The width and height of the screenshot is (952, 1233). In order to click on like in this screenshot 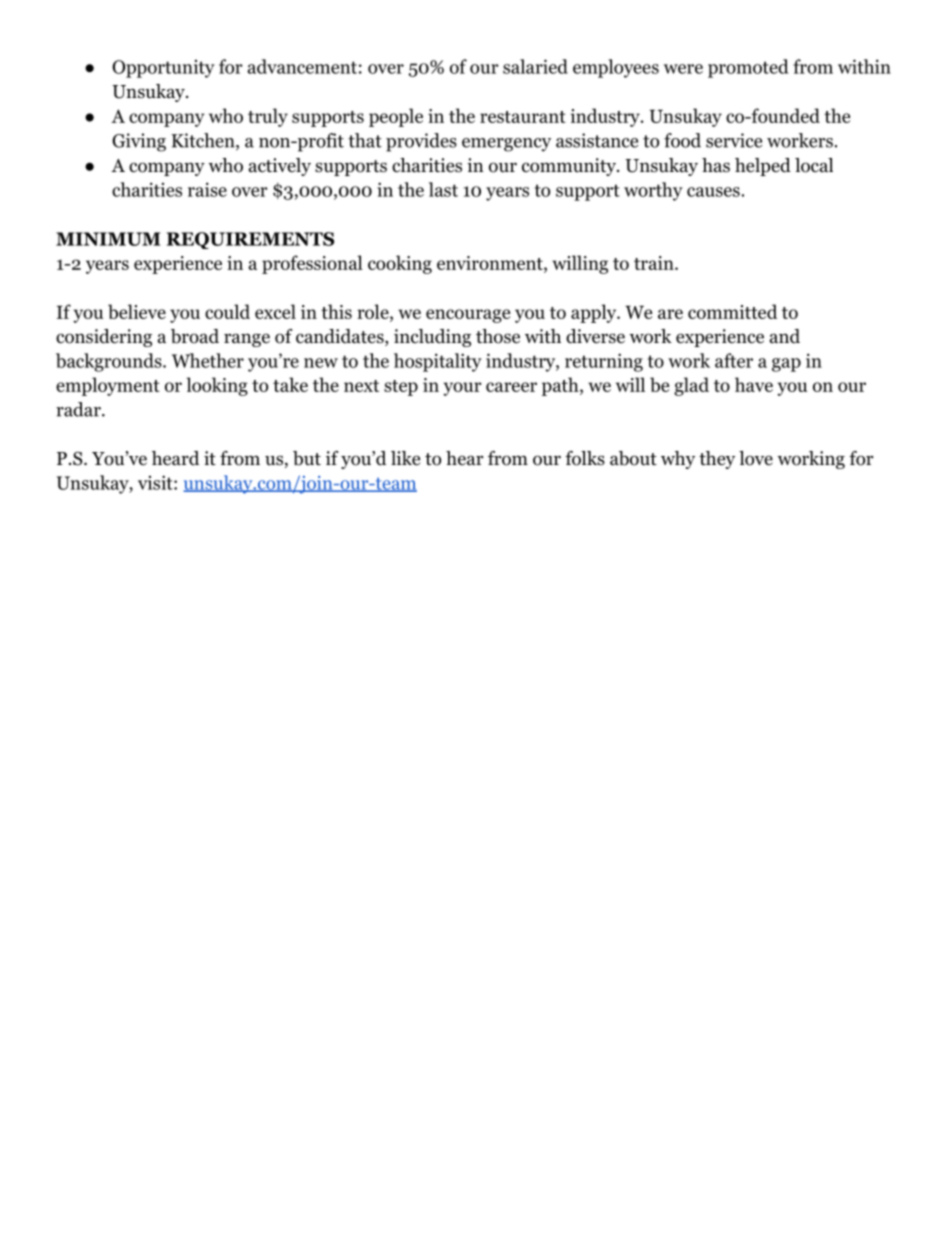, I will do `click(405, 458)`.
